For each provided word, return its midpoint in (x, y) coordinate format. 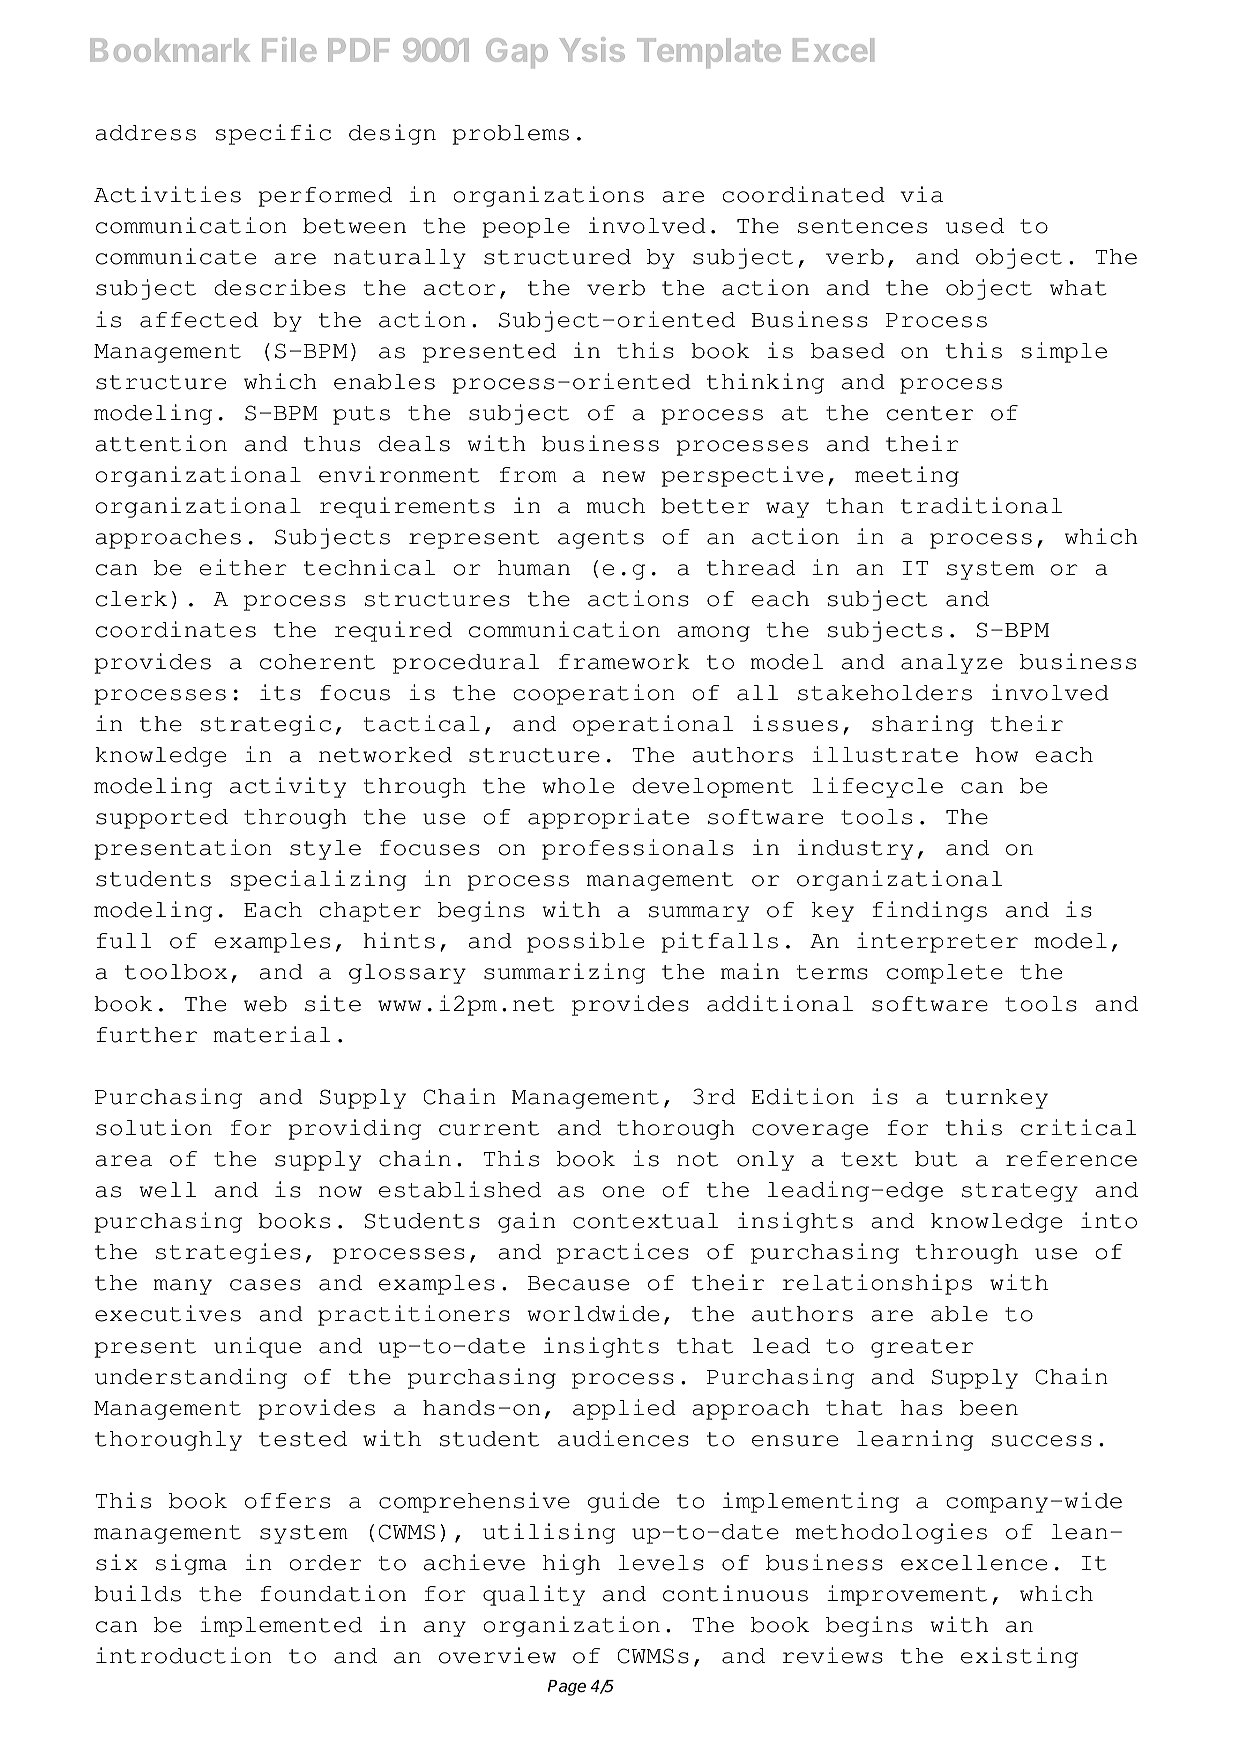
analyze (952, 664)
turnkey (997, 1099)
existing (1019, 1657)
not (697, 1159)
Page (566, 1688)
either (243, 567)
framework (624, 662)
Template (709, 53)
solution (154, 1127)
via (921, 194)
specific (273, 134)
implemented (281, 1626)
